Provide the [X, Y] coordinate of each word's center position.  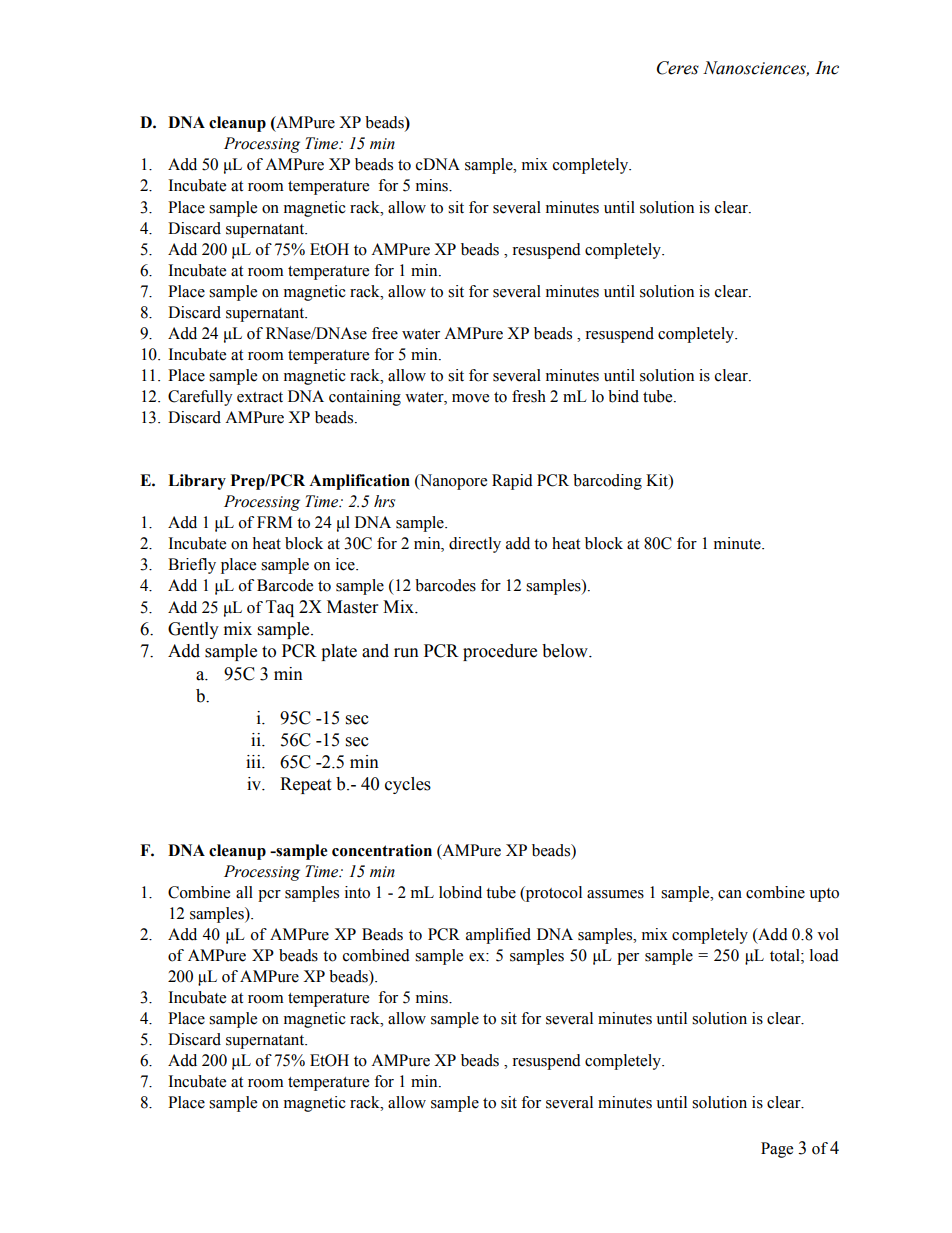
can [730, 894]
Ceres [678, 68]
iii [254, 761]
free [385, 333]
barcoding [607, 482]
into [357, 892]
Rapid [512, 482]
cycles [408, 785]
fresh [529, 396]
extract [260, 397]
